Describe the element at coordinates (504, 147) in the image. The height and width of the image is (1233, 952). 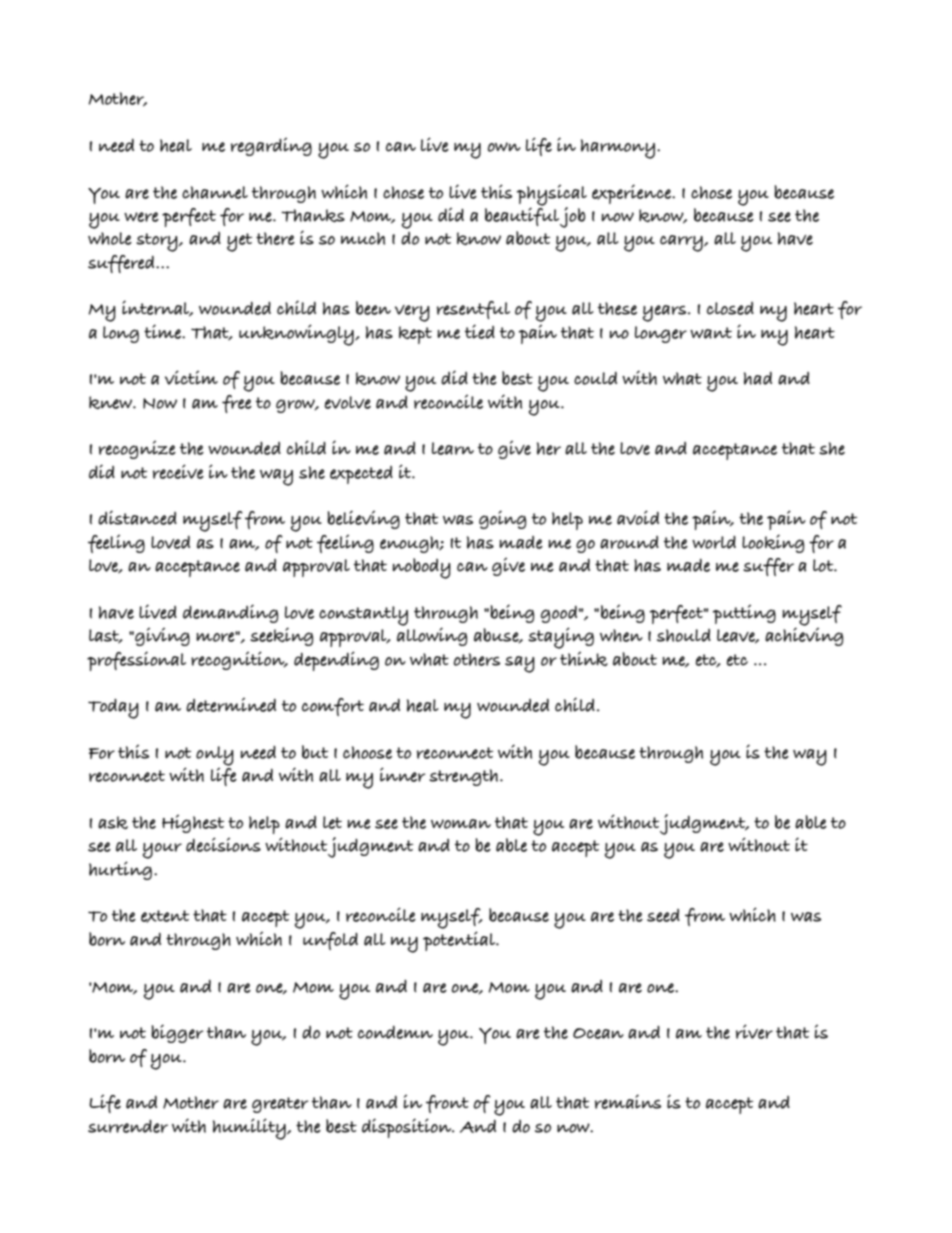
I see `own` at that location.
